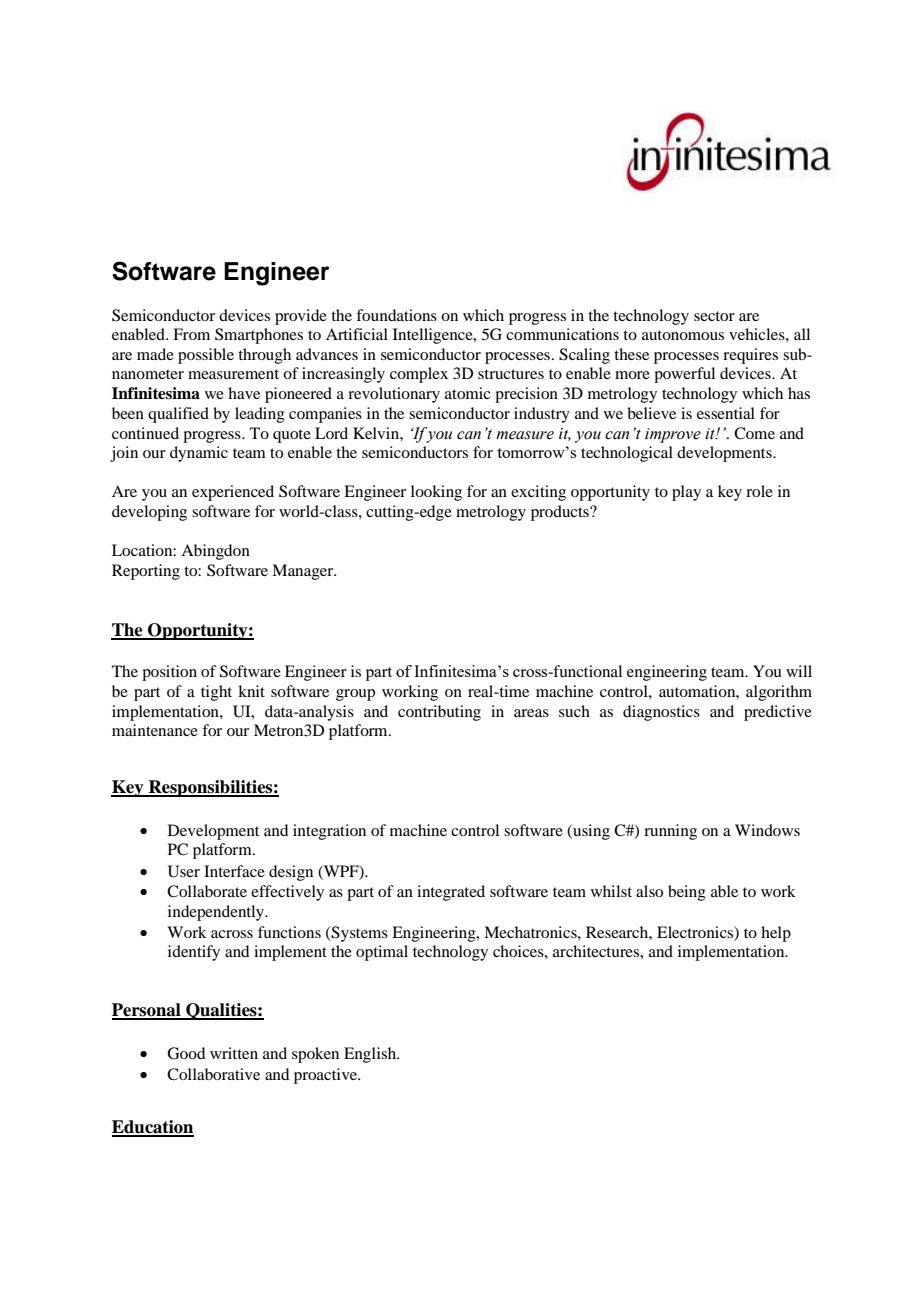 The width and height of the screenshot is (924, 1308). I want to click on autonomous, so click(683, 335).
